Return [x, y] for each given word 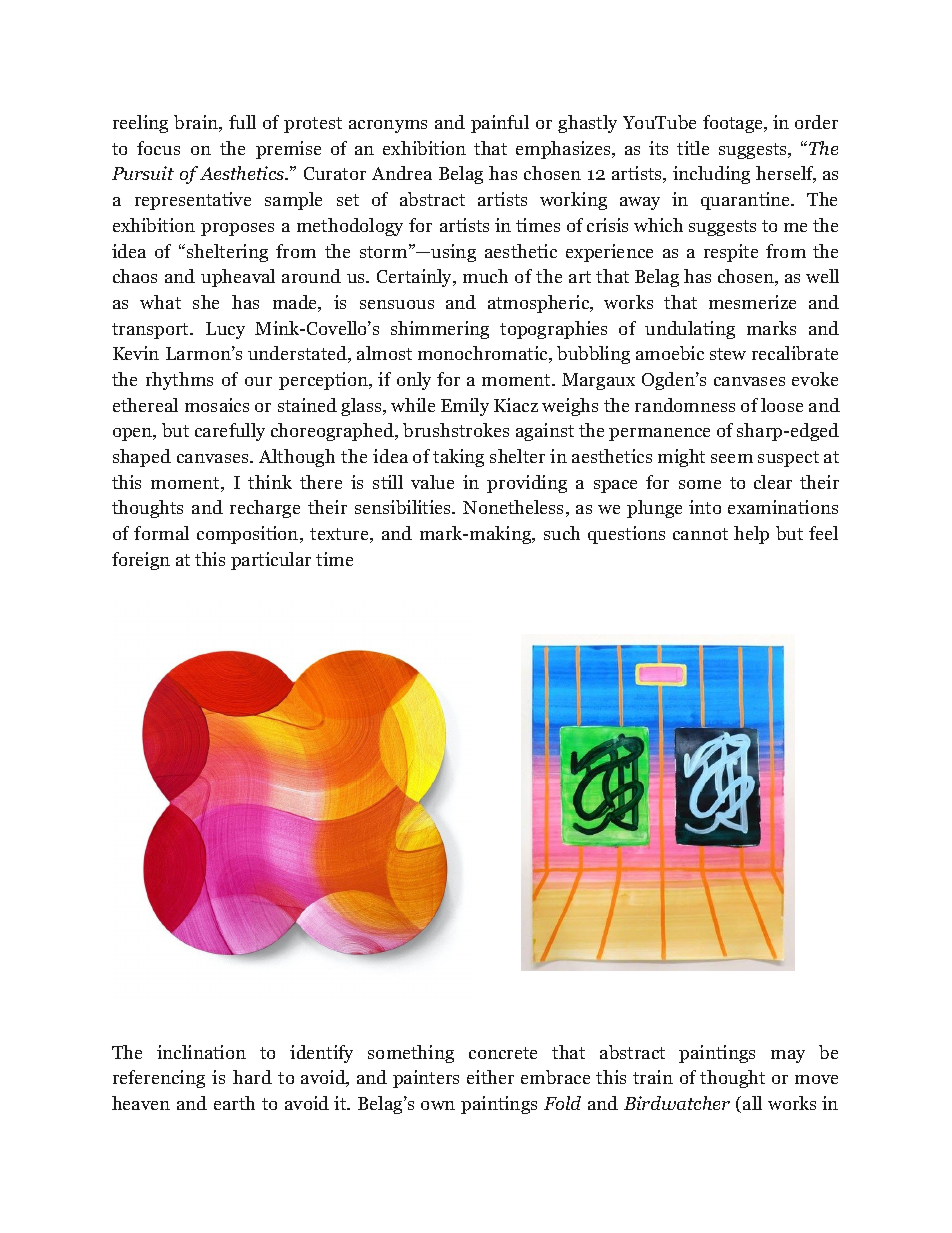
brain [197, 123]
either [490, 1077]
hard [252, 1077]
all [752, 1103]
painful [500, 124]
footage [734, 124]
